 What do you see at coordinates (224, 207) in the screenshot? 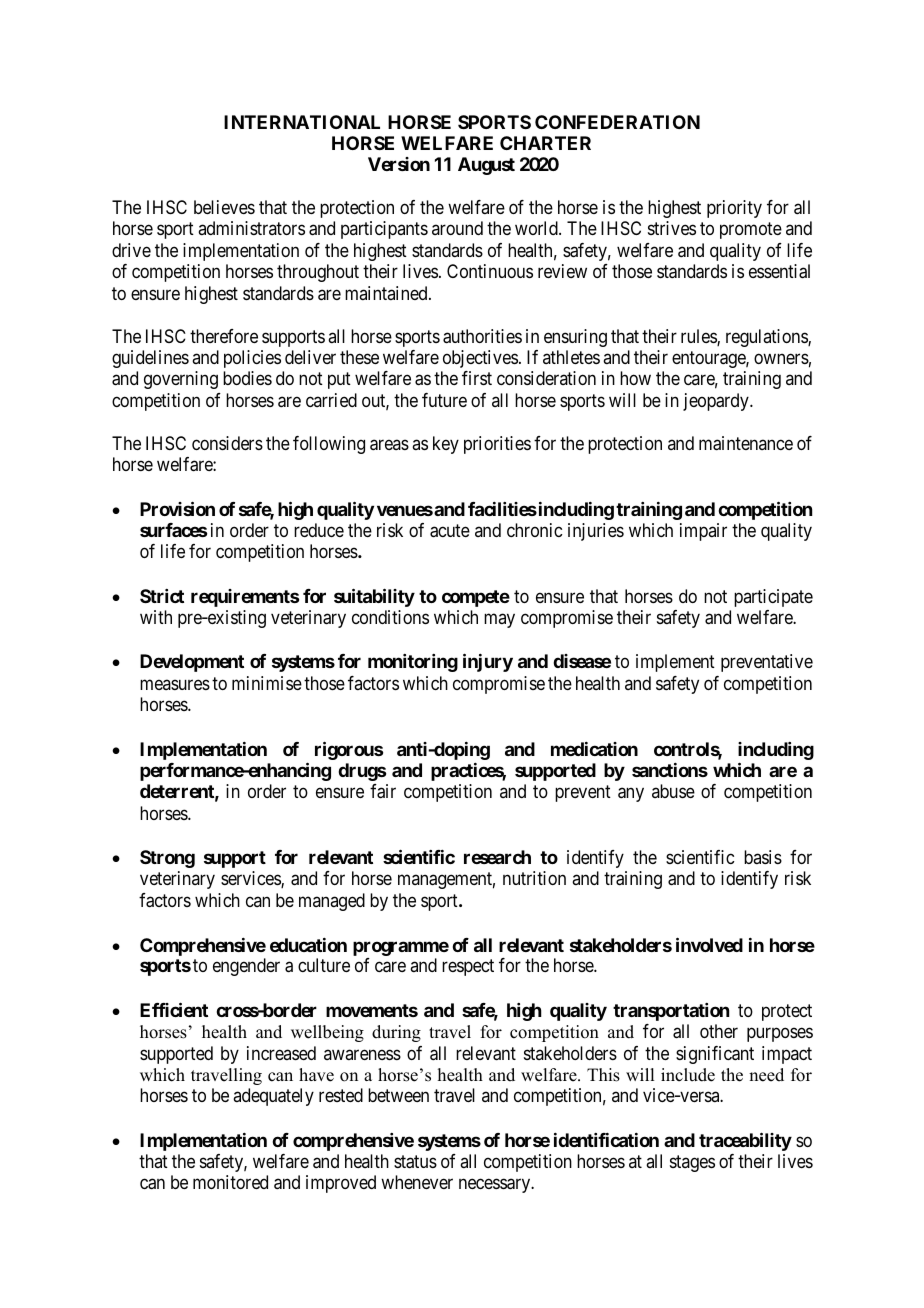
I see `believes` at bounding box center [224, 207].
